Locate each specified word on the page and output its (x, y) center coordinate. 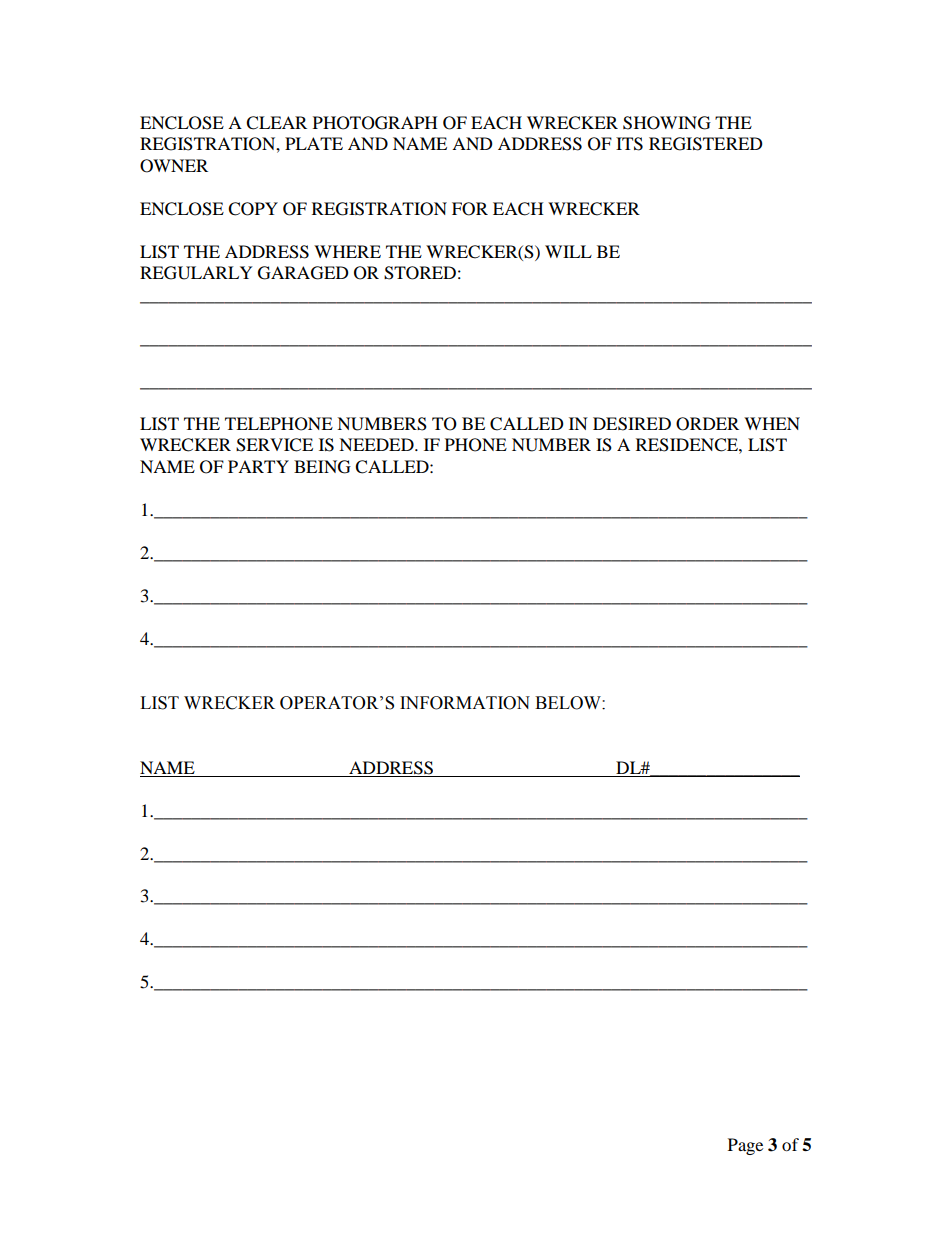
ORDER (707, 424)
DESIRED (632, 424)
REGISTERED (706, 144)
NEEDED (377, 444)
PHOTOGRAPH (375, 123)
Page (745, 1146)
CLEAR (276, 123)
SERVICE (274, 445)
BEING (322, 467)
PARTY (258, 466)
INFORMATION (465, 703)
